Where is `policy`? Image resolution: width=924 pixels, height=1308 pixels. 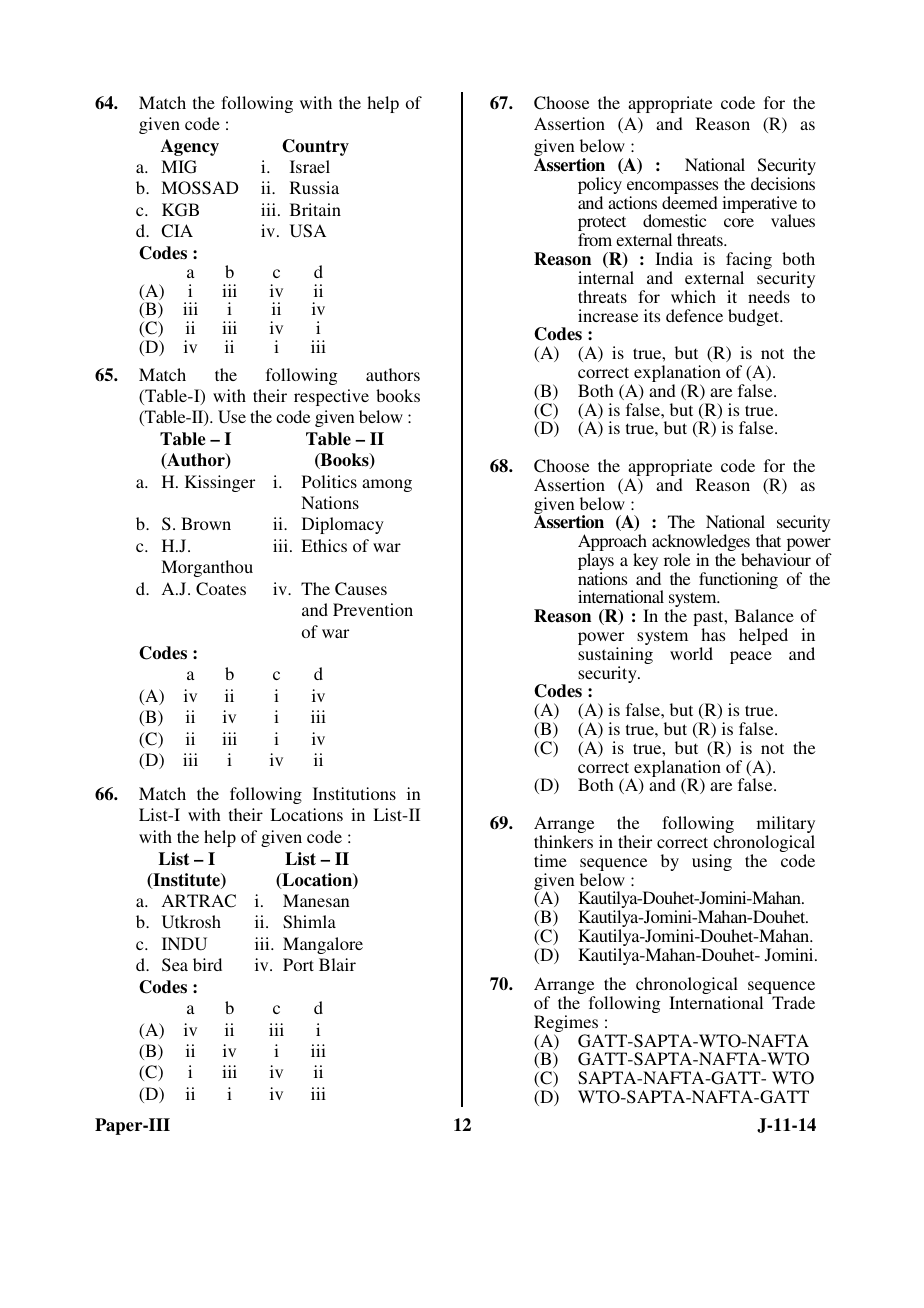
policy is located at coordinates (600, 187).
